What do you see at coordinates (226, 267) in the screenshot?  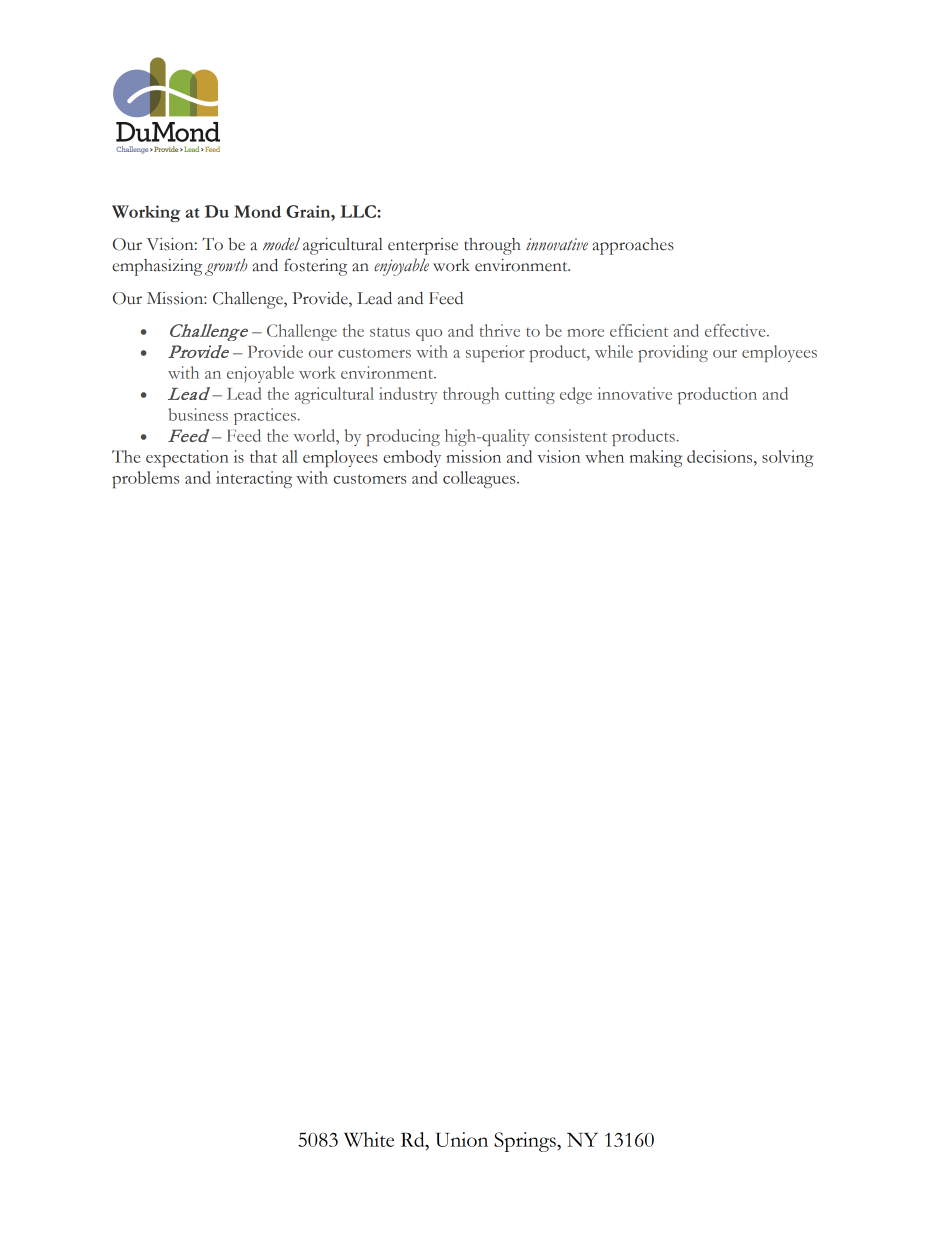 I see `growth` at bounding box center [226, 267].
